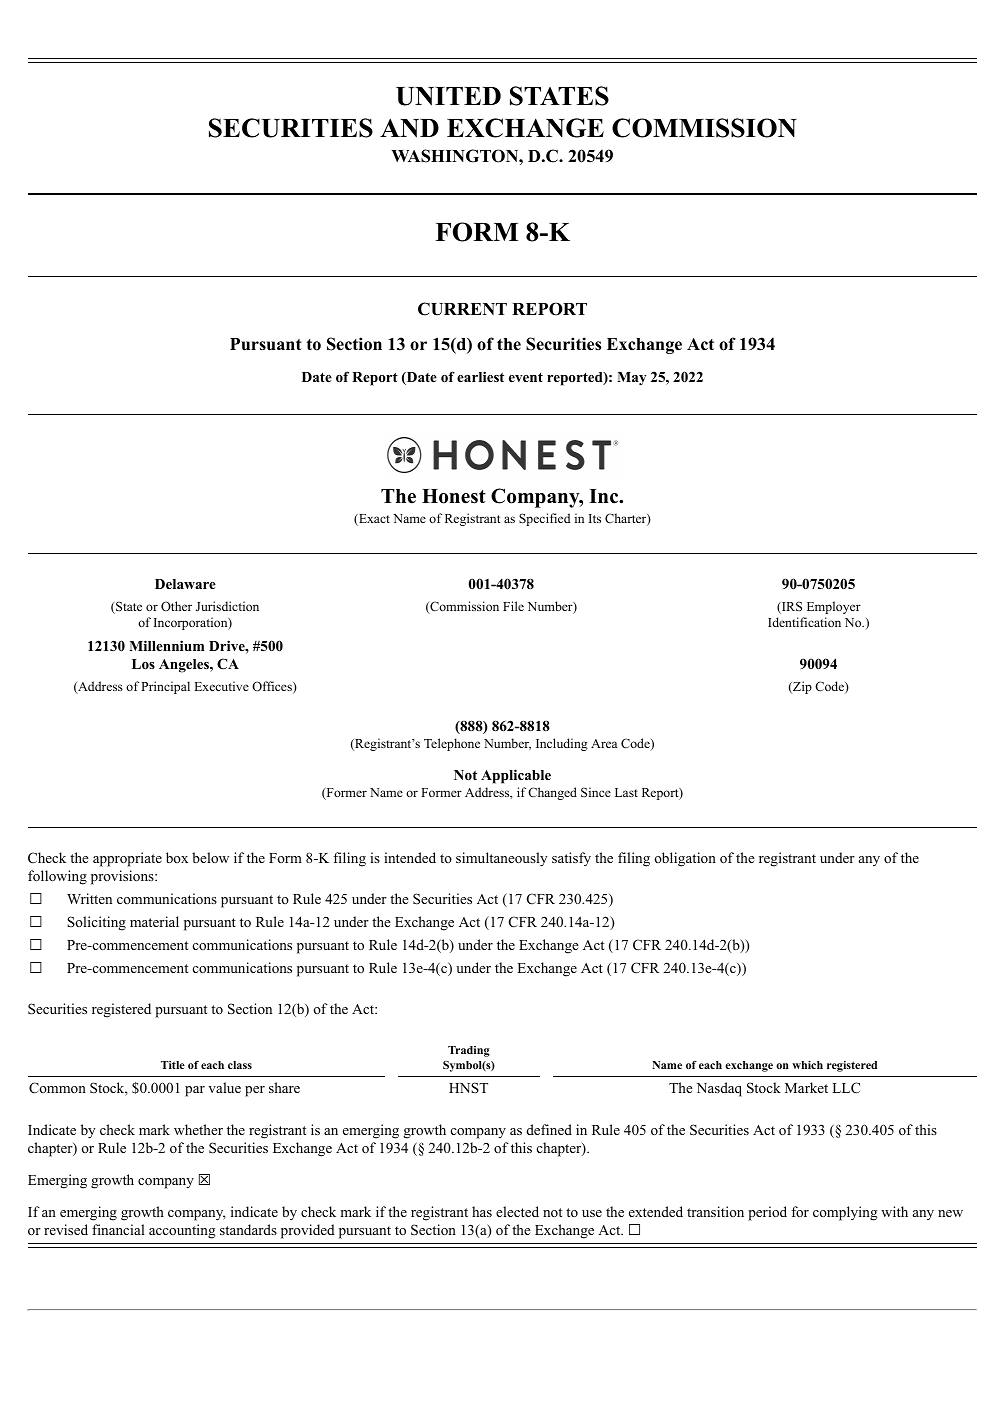 Image resolution: width=1006 pixels, height=1424 pixels. Describe the element at coordinates (685, 859) in the document. I see `obligation` at that location.
